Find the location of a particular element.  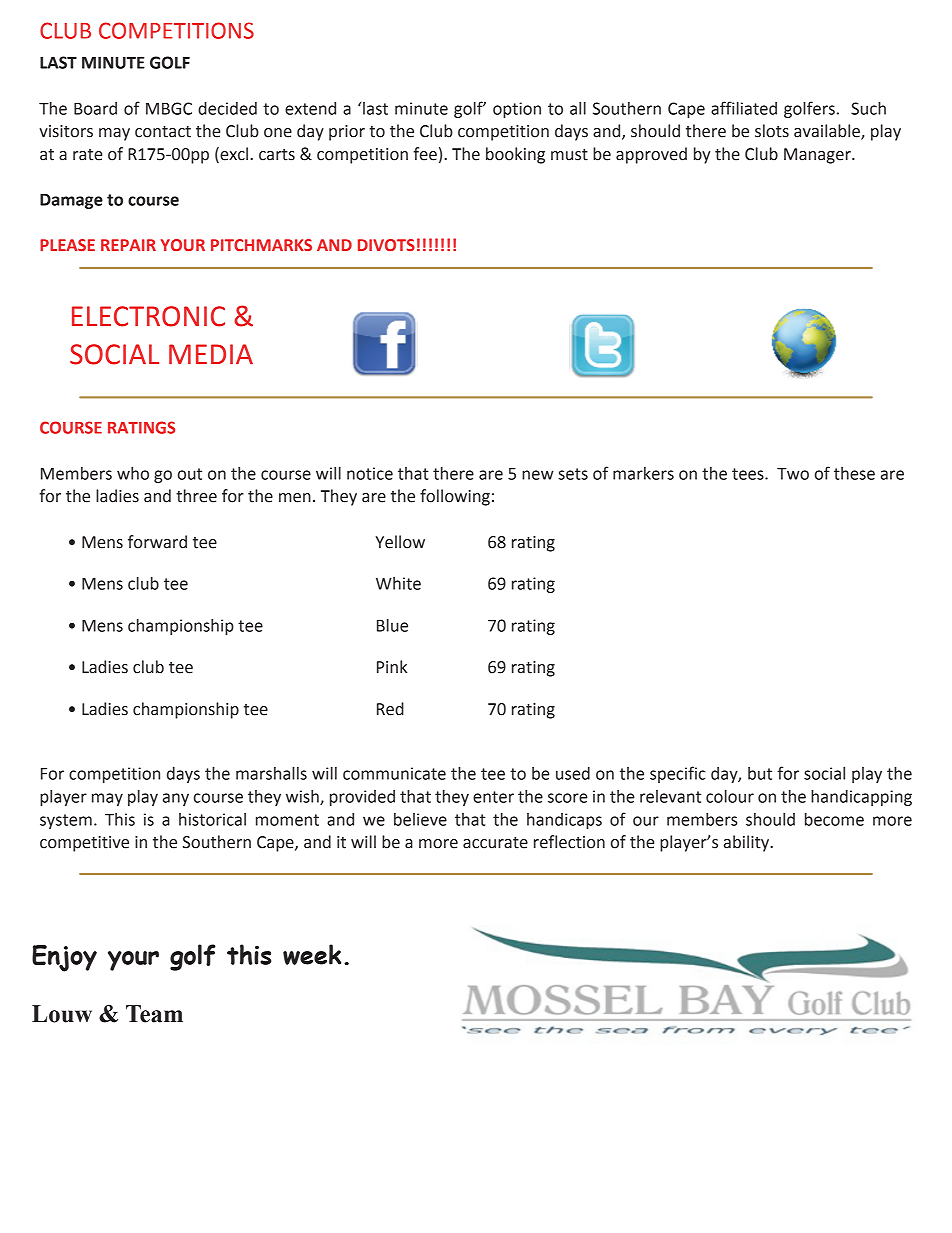

Red is located at coordinates (390, 709).
